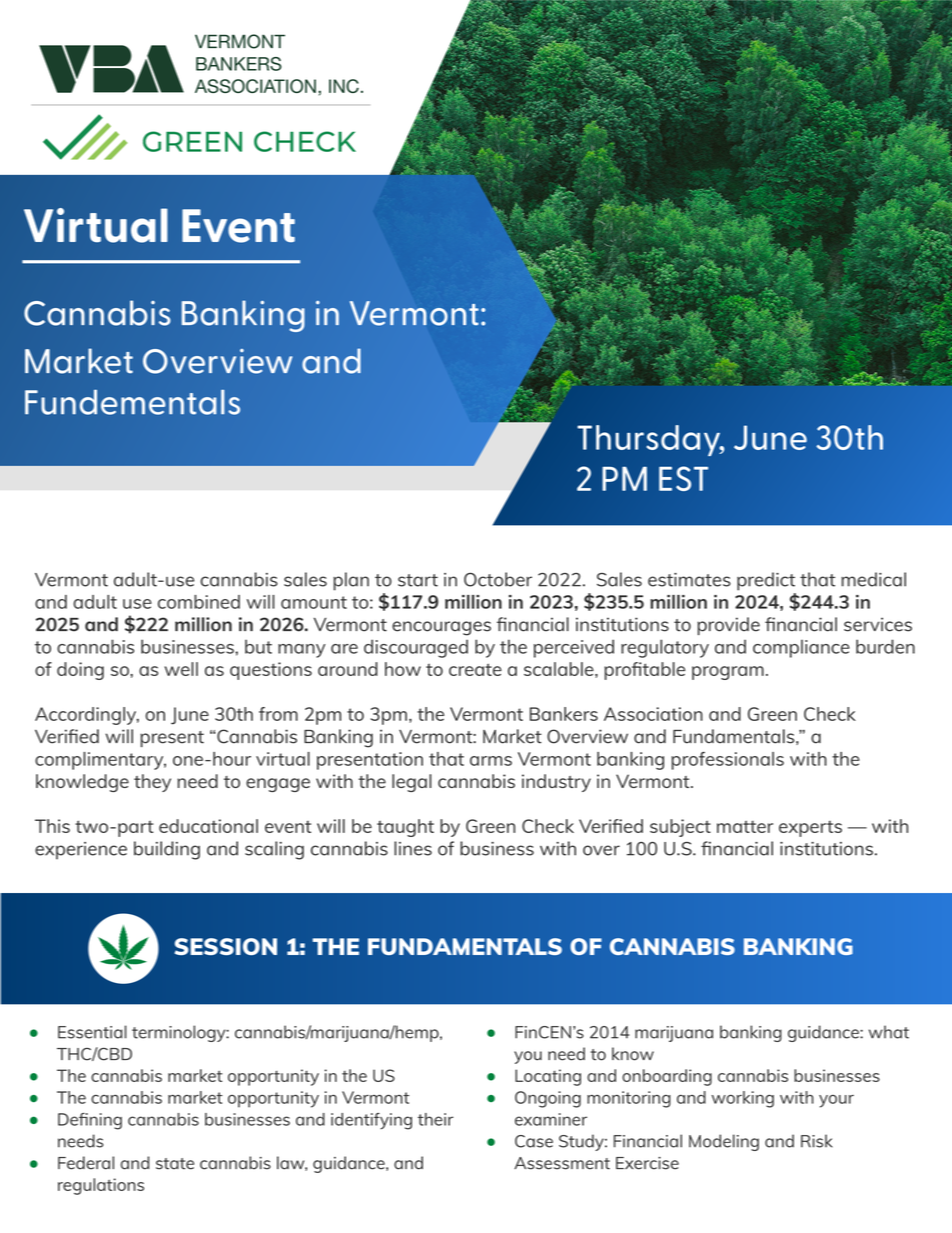 The width and height of the page is (952, 1233). Describe the element at coordinates (226, 946) in the page. I see `SESSION` at that location.
